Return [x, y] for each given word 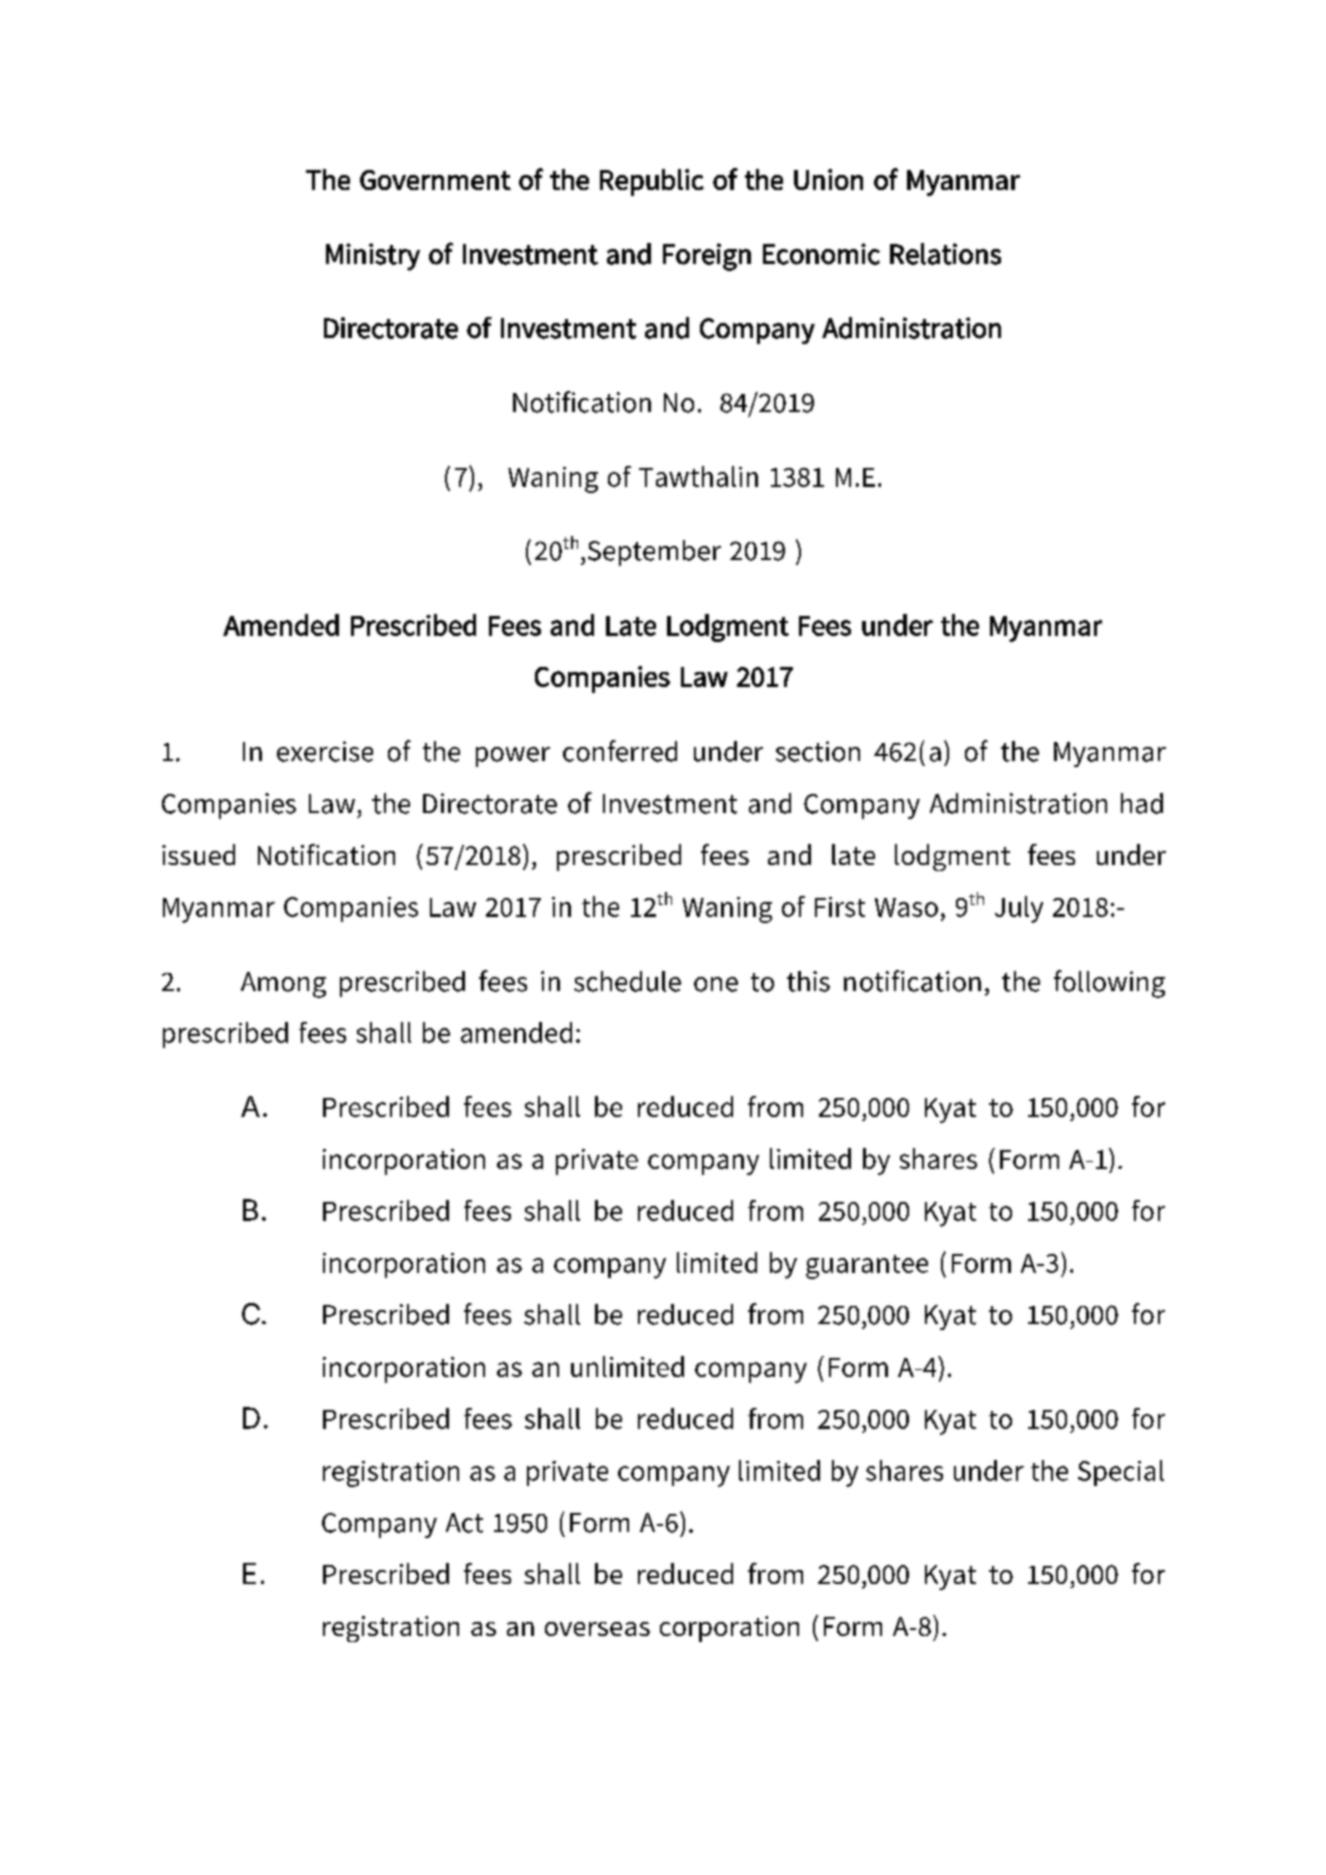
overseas [597, 1629]
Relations [945, 254]
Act [464, 1523]
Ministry [373, 257]
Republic [652, 182]
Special [1121, 1473]
